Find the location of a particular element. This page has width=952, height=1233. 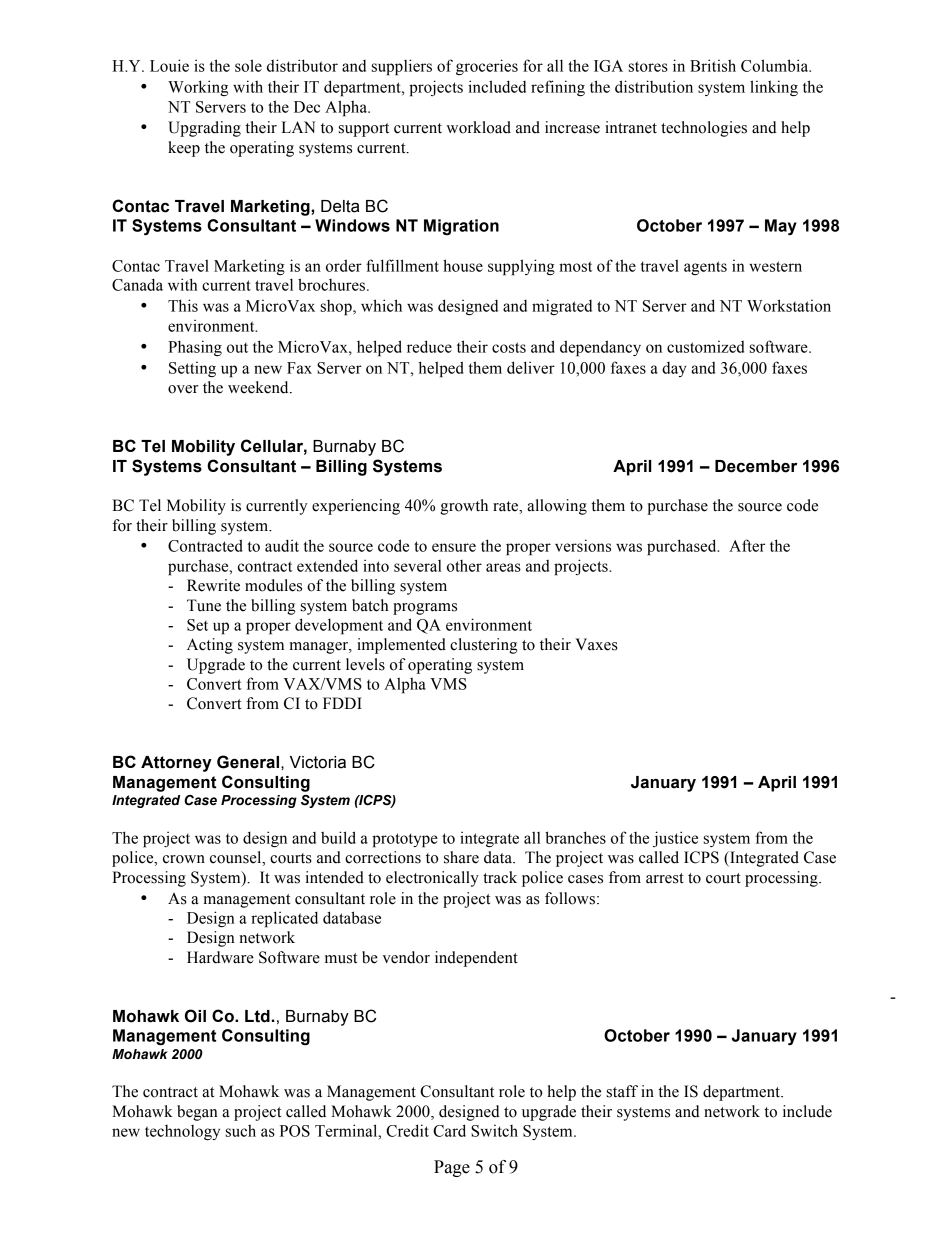

such is located at coordinates (241, 1131).
